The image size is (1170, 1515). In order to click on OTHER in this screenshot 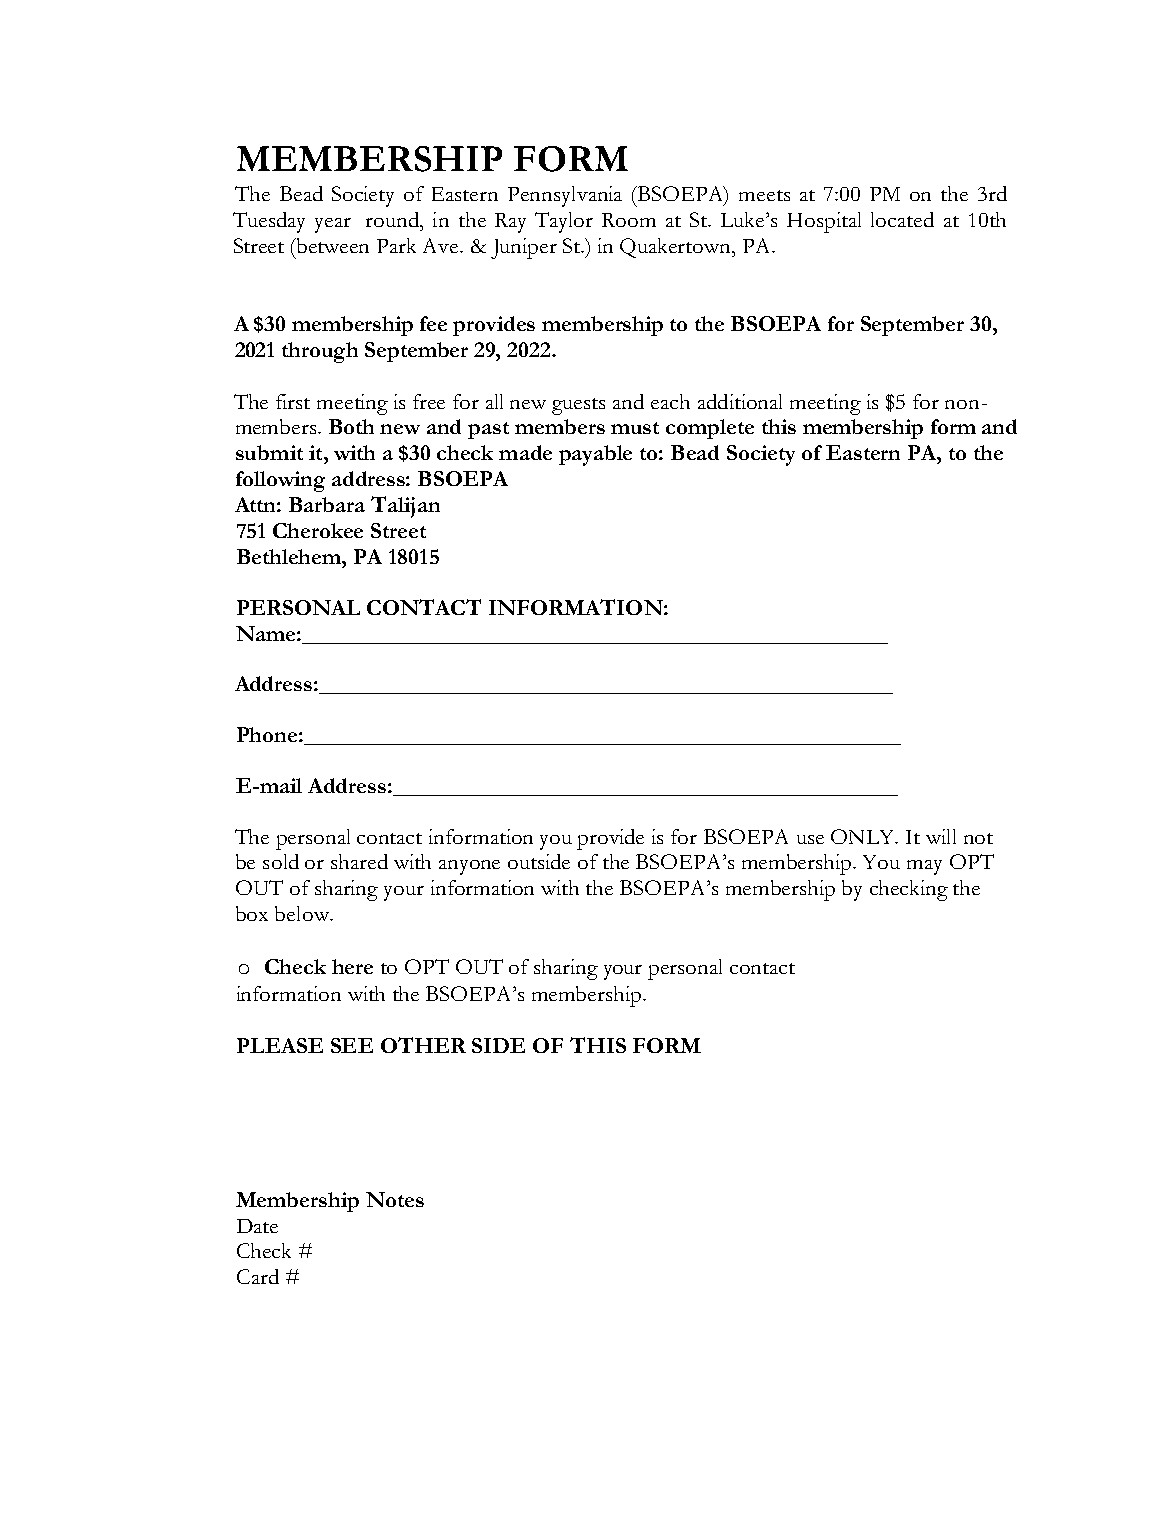, I will do `click(423, 1045)`.
